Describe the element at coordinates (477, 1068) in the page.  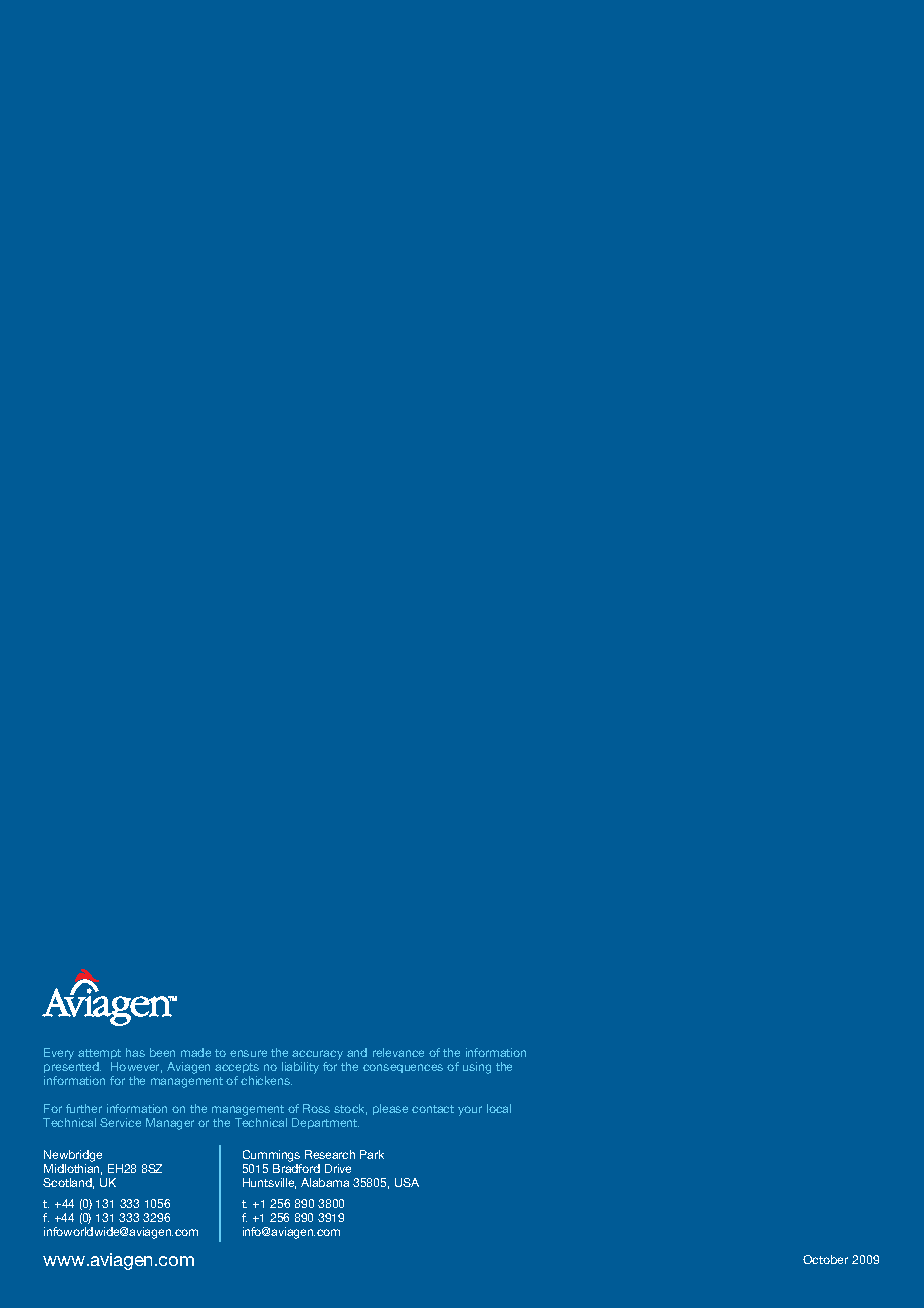
I see `using` at that location.
